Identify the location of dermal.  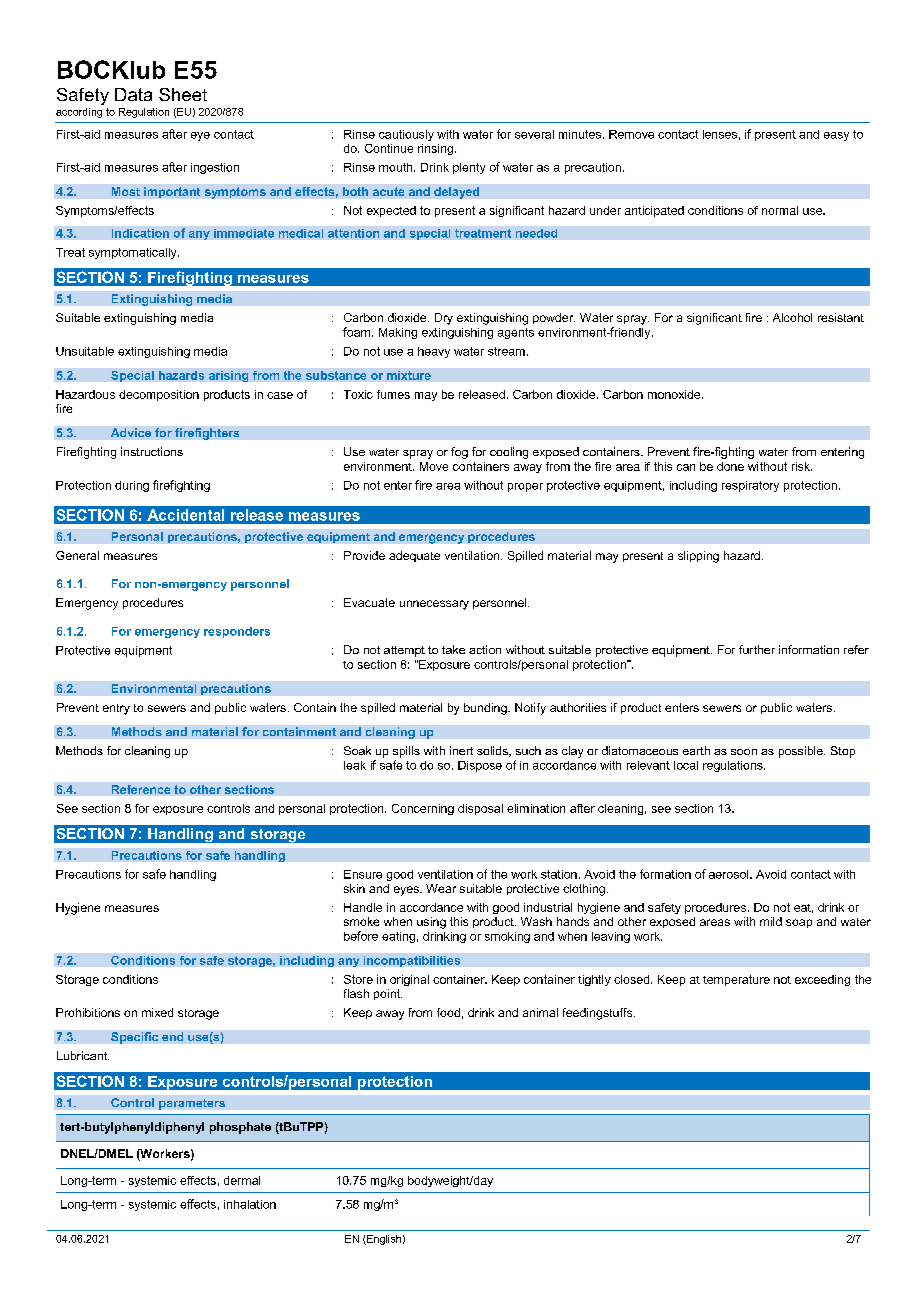
(242, 1180).
